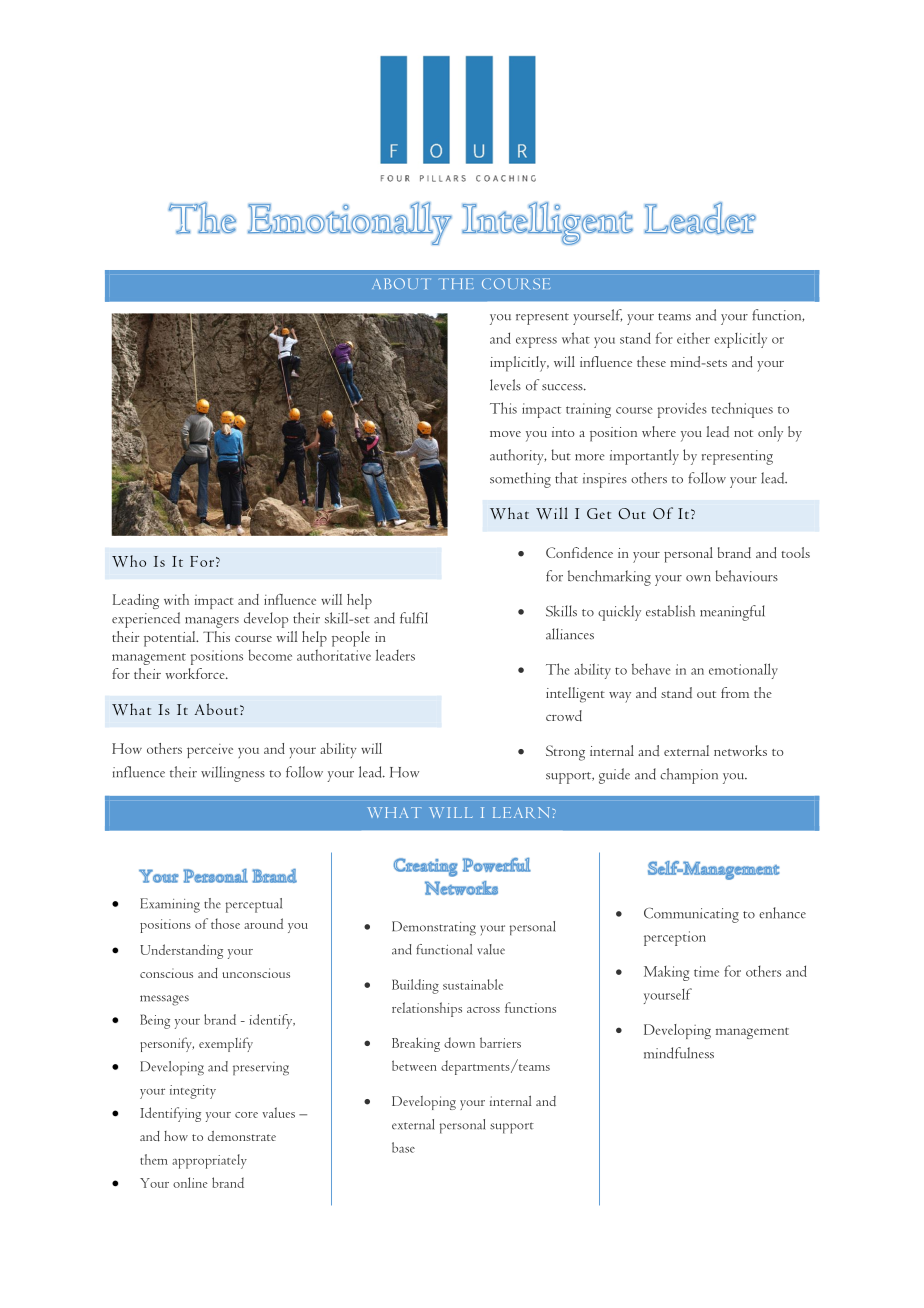 Image resolution: width=924 pixels, height=1308 pixels. What do you see at coordinates (523, 812) in the screenshot?
I see `LEARN` at bounding box center [523, 812].
